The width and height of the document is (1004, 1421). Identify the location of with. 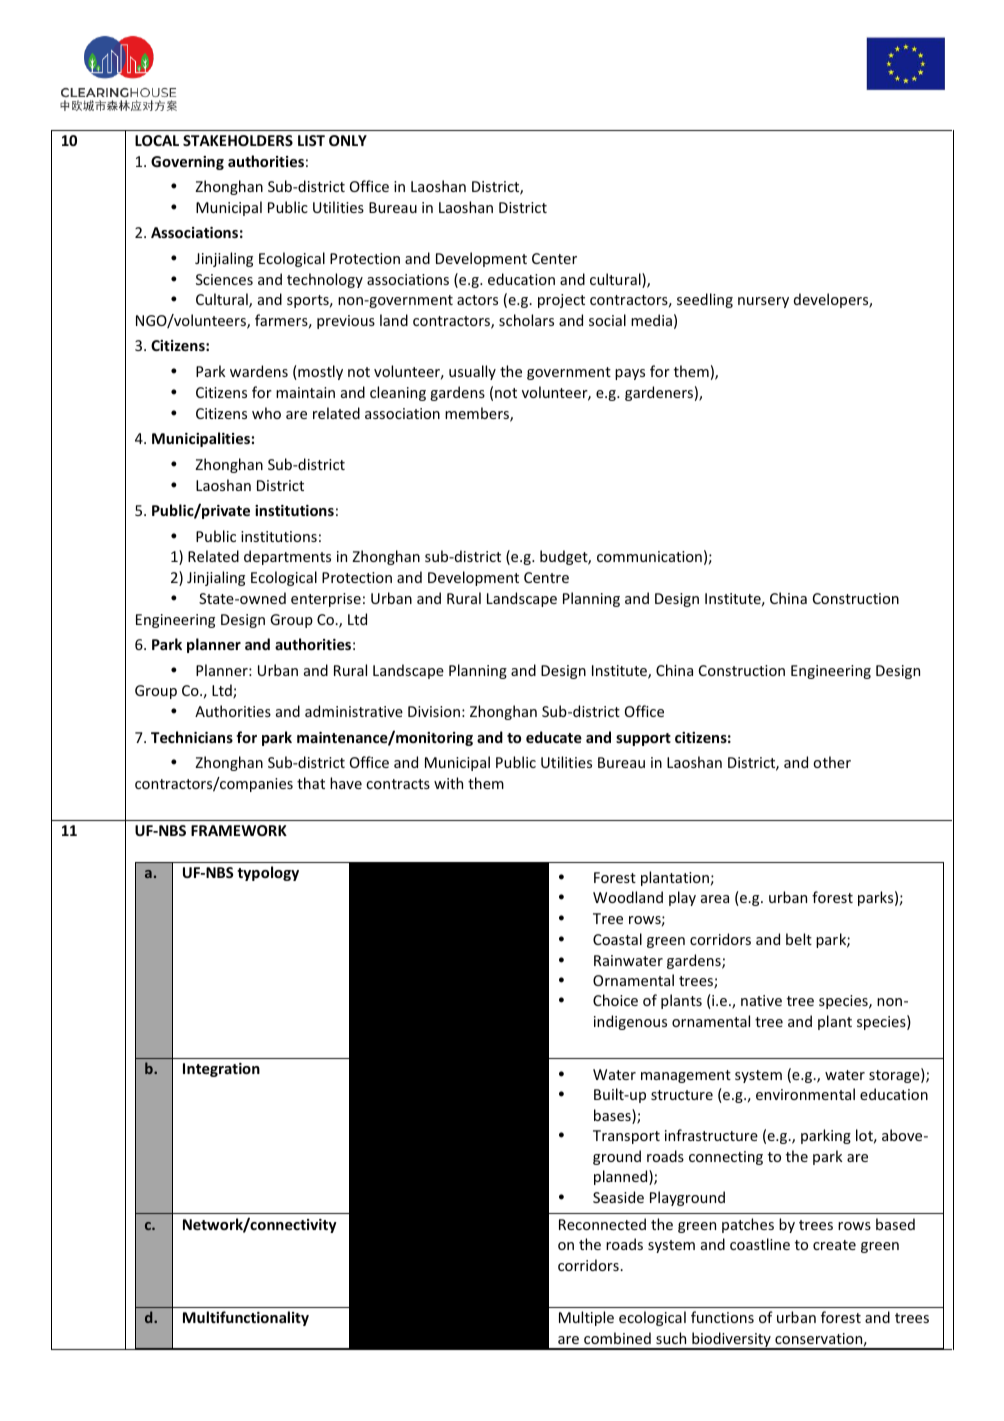
(448, 783).
